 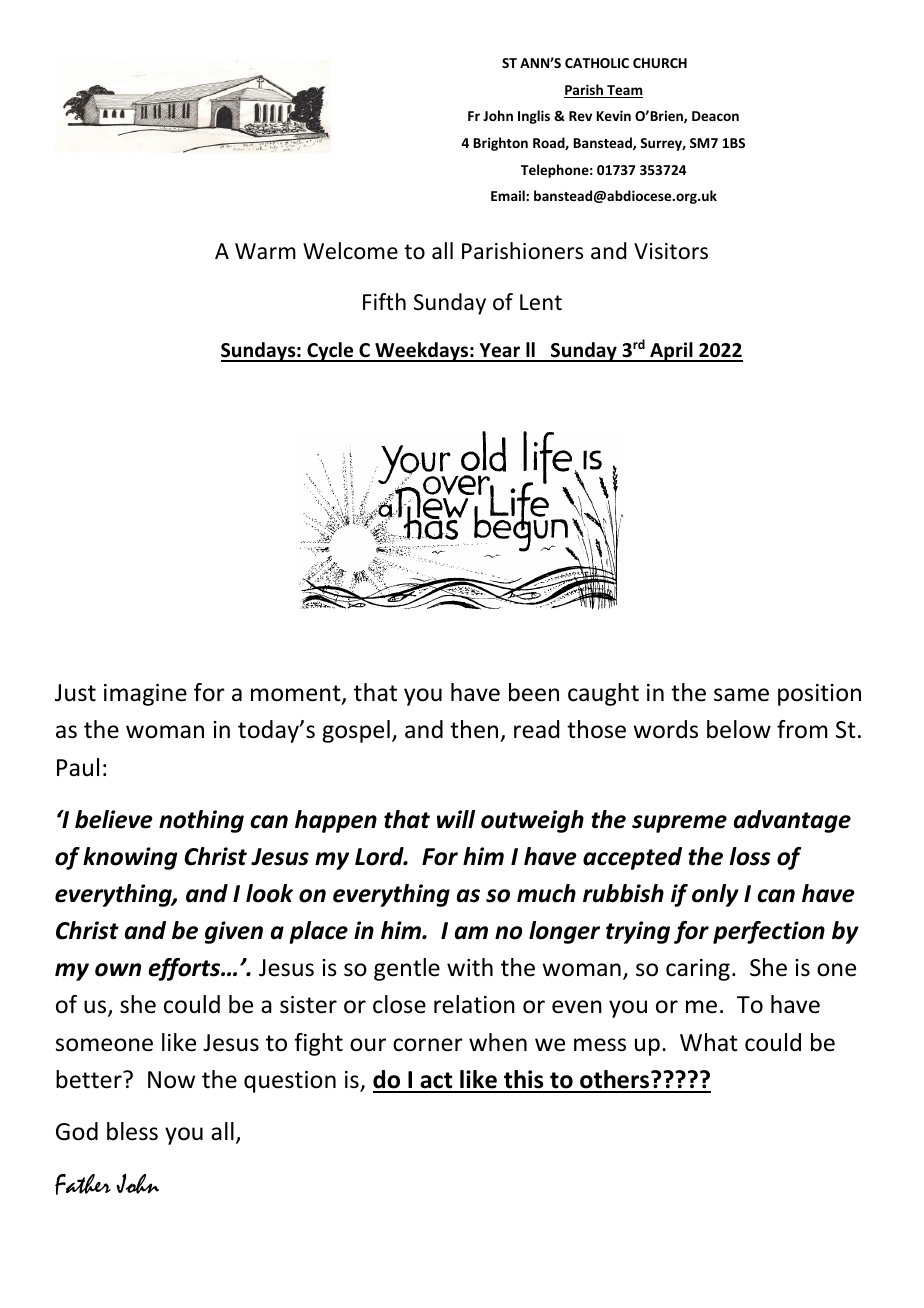 What do you see at coordinates (428, 1045) in the image?
I see `corner` at bounding box center [428, 1045].
